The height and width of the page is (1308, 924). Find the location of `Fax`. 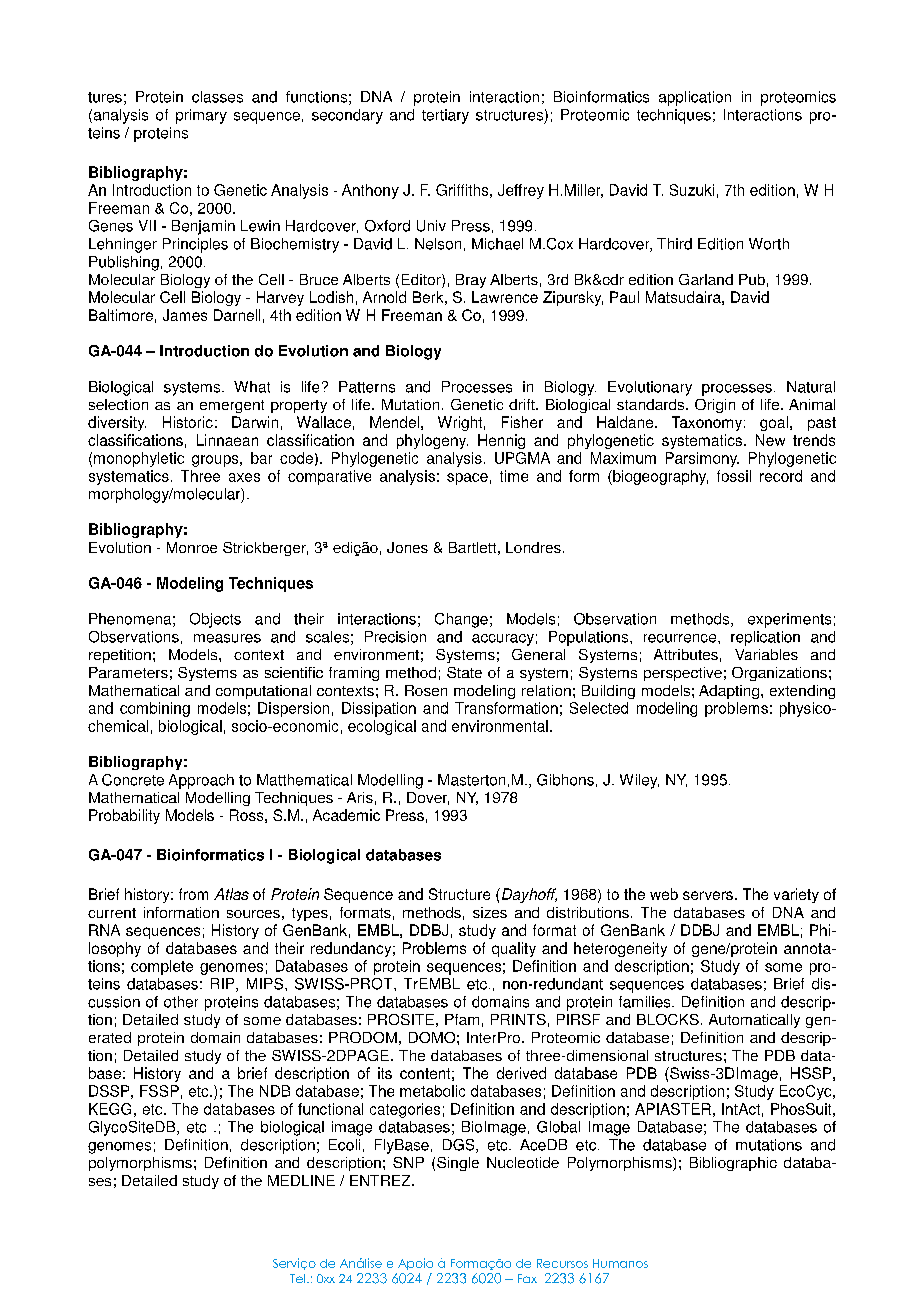

Fax is located at coordinates (527, 1278).
